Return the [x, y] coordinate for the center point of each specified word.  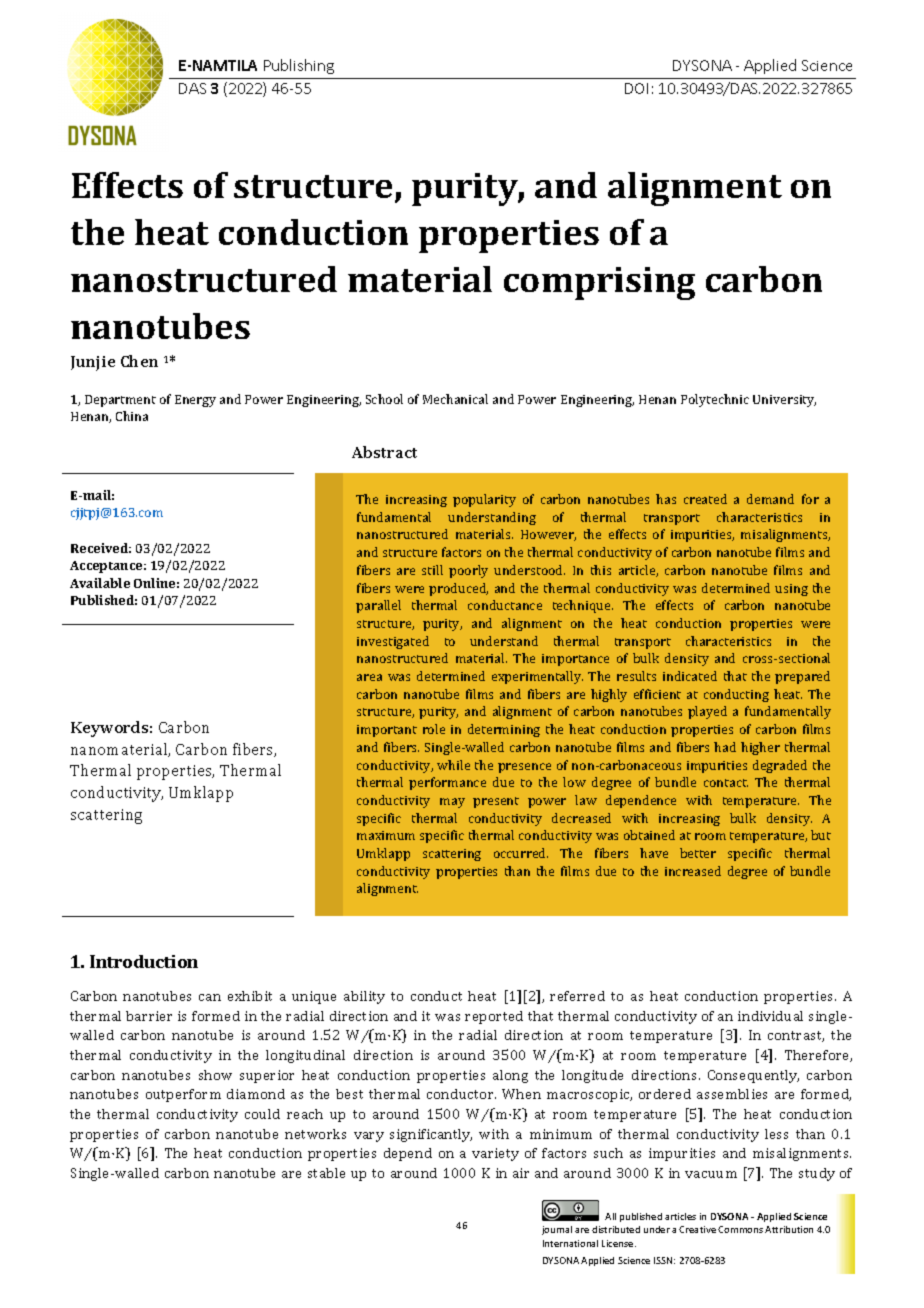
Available [100, 583]
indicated [690, 676]
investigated [393, 642]
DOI [636, 88]
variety [495, 1154]
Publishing [299, 66]
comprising [599, 283]
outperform [183, 1095]
